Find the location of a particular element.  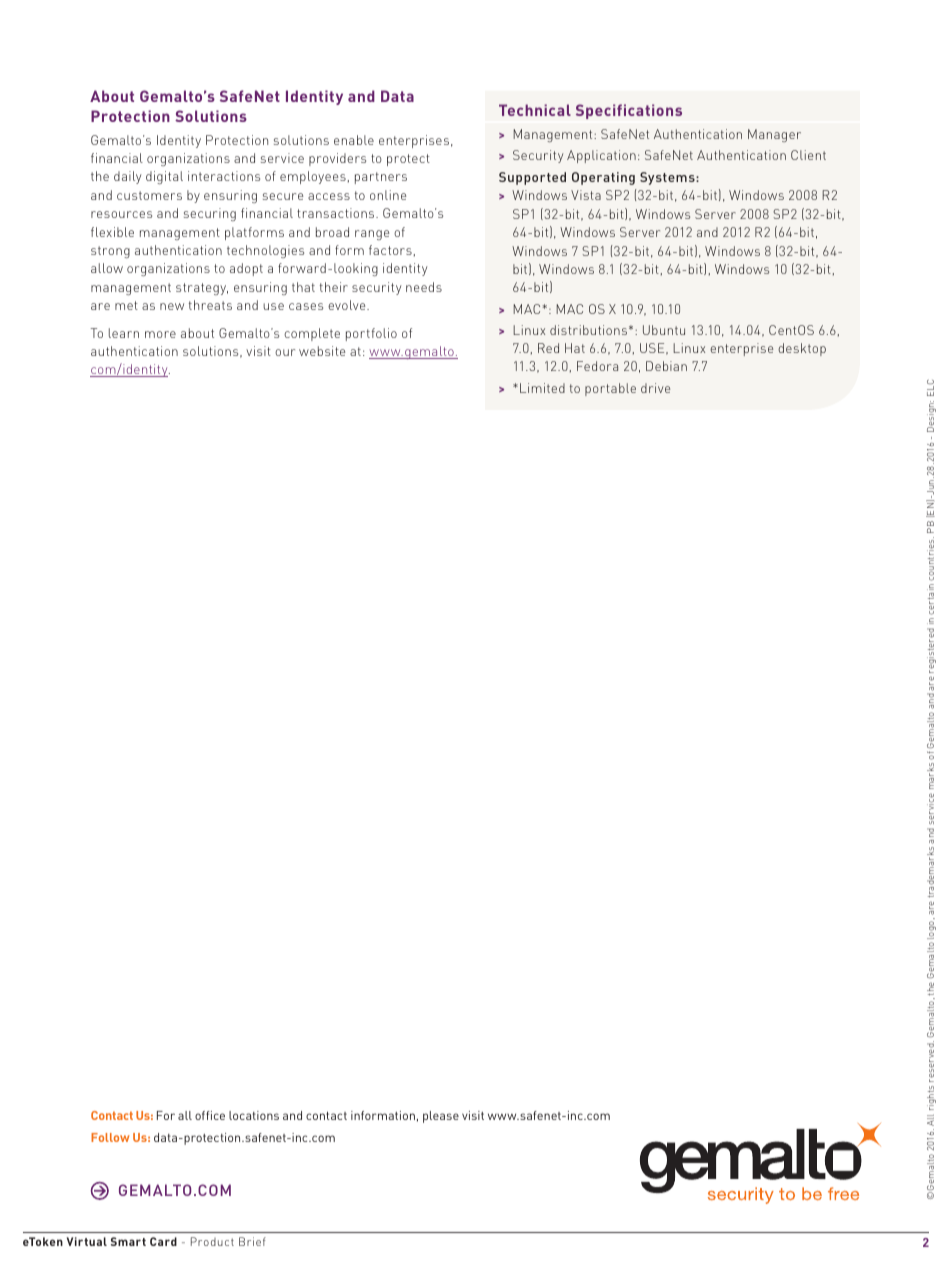

digital is located at coordinates (164, 177).
